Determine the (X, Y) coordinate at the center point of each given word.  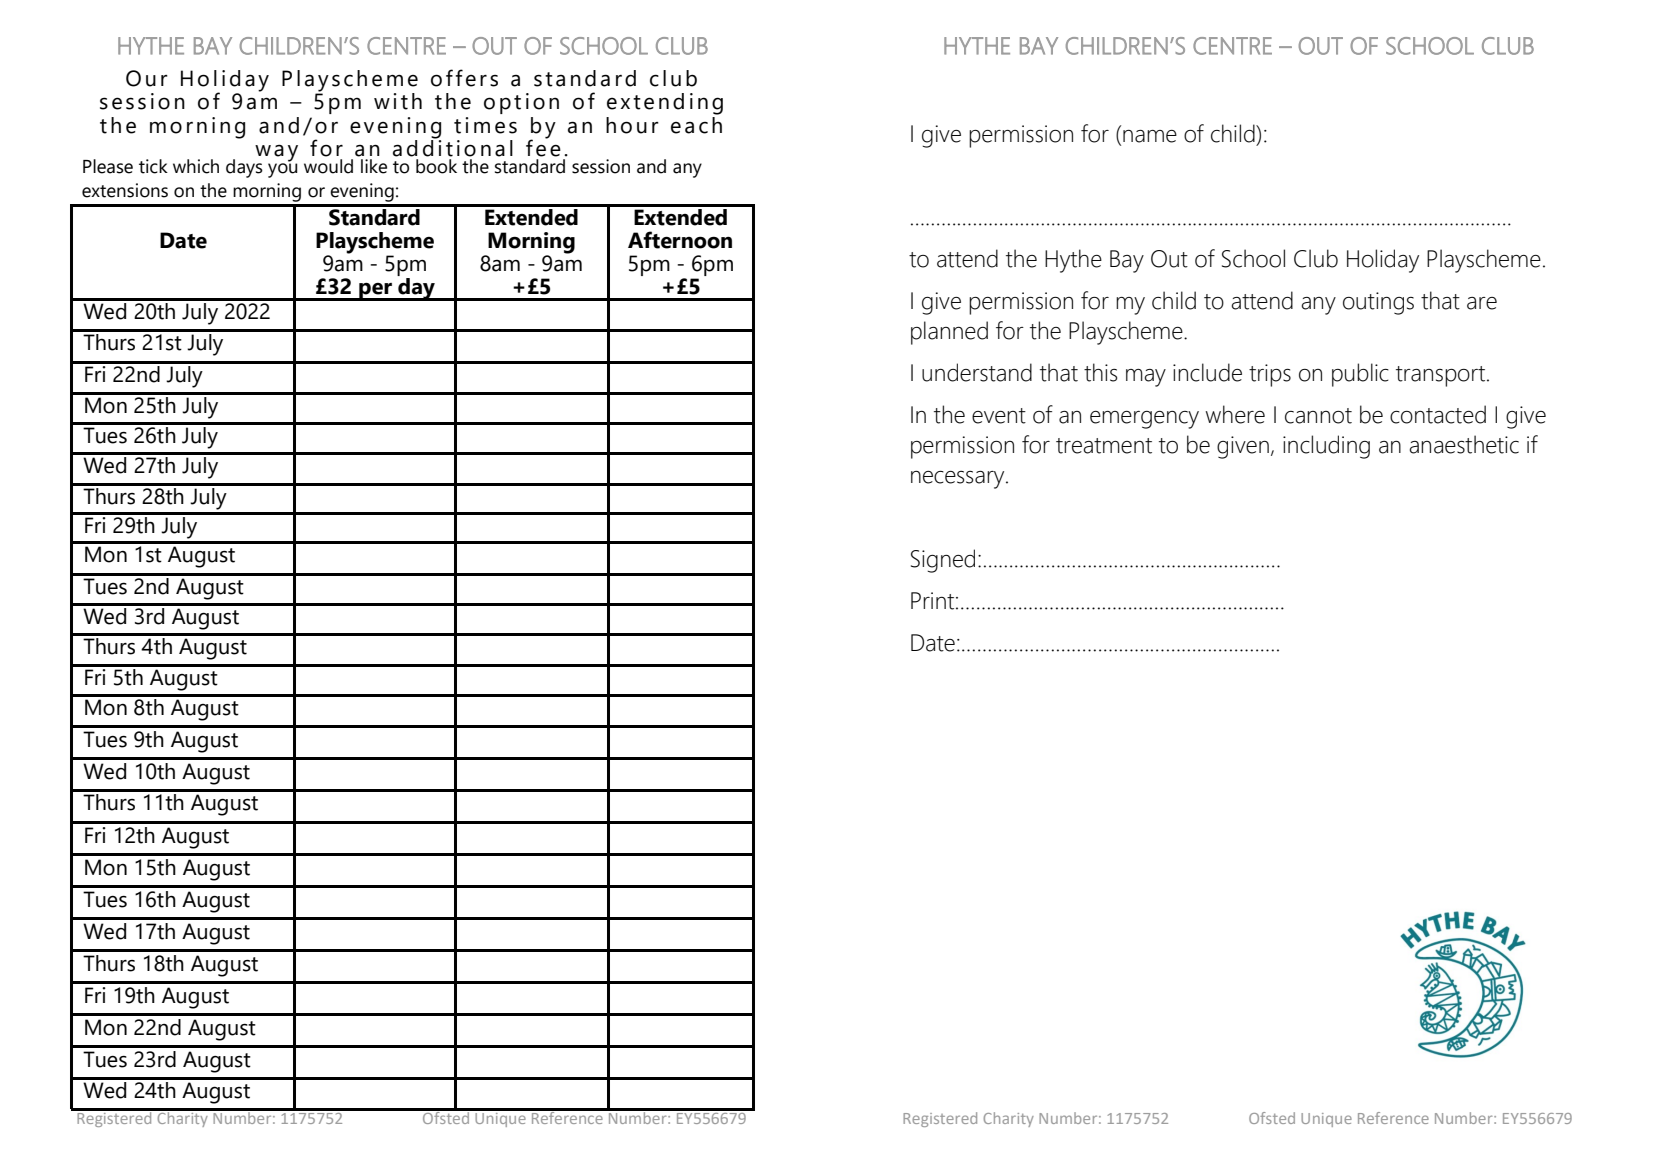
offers (464, 78)
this (1100, 372)
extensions (125, 190)
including (1326, 447)
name (1150, 136)
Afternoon (680, 240)
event (999, 416)
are (1482, 303)
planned (949, 333)
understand (977, 372)
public (1360, 375)
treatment (1104, 446)
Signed (943, 561)
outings (1378, 303)
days (244, 168)
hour (632, 125)
